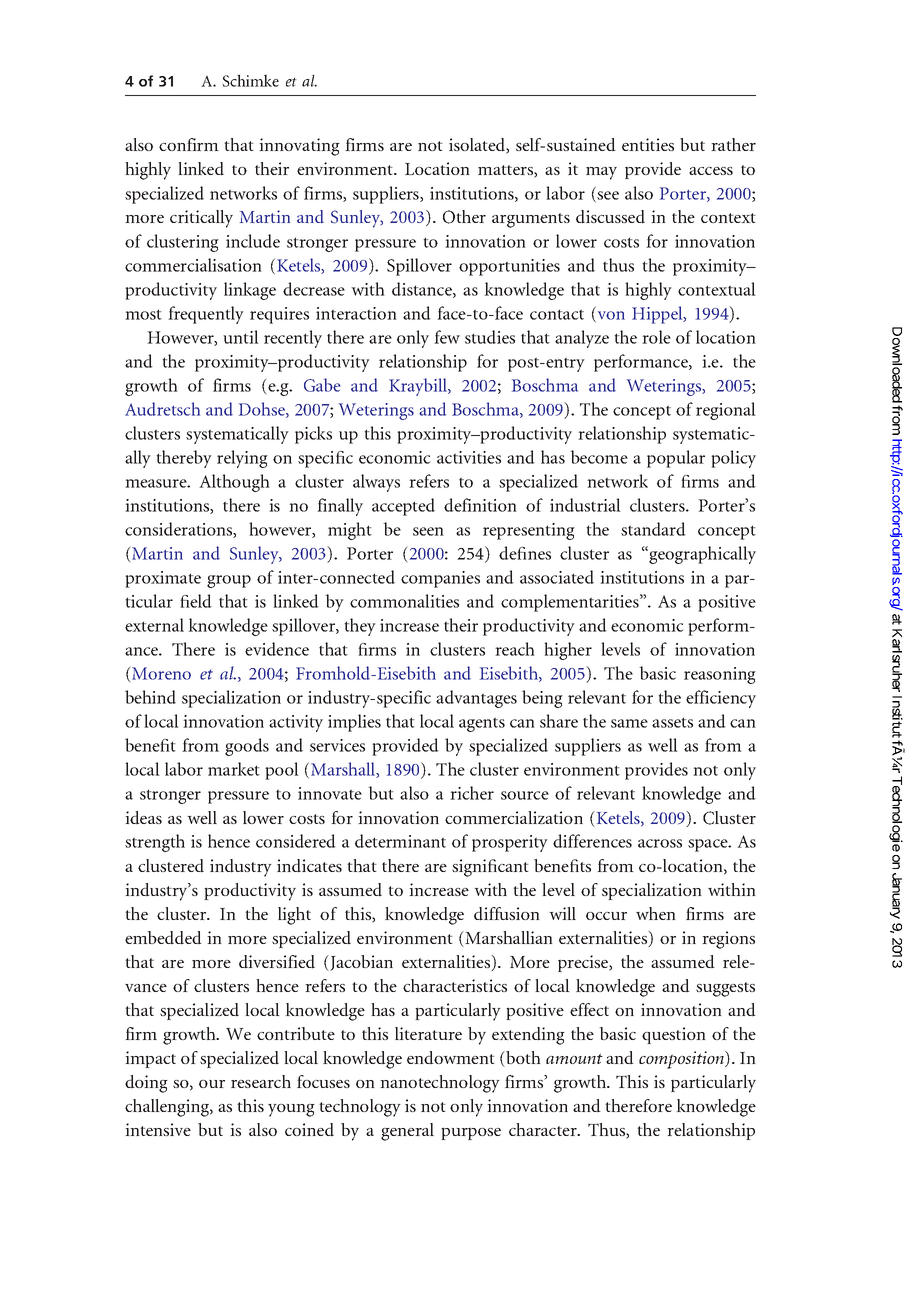 The image size is (924, 1293). Describe the element at coordinates (472, 793) in the screenshot. I see `richer` at that location.
